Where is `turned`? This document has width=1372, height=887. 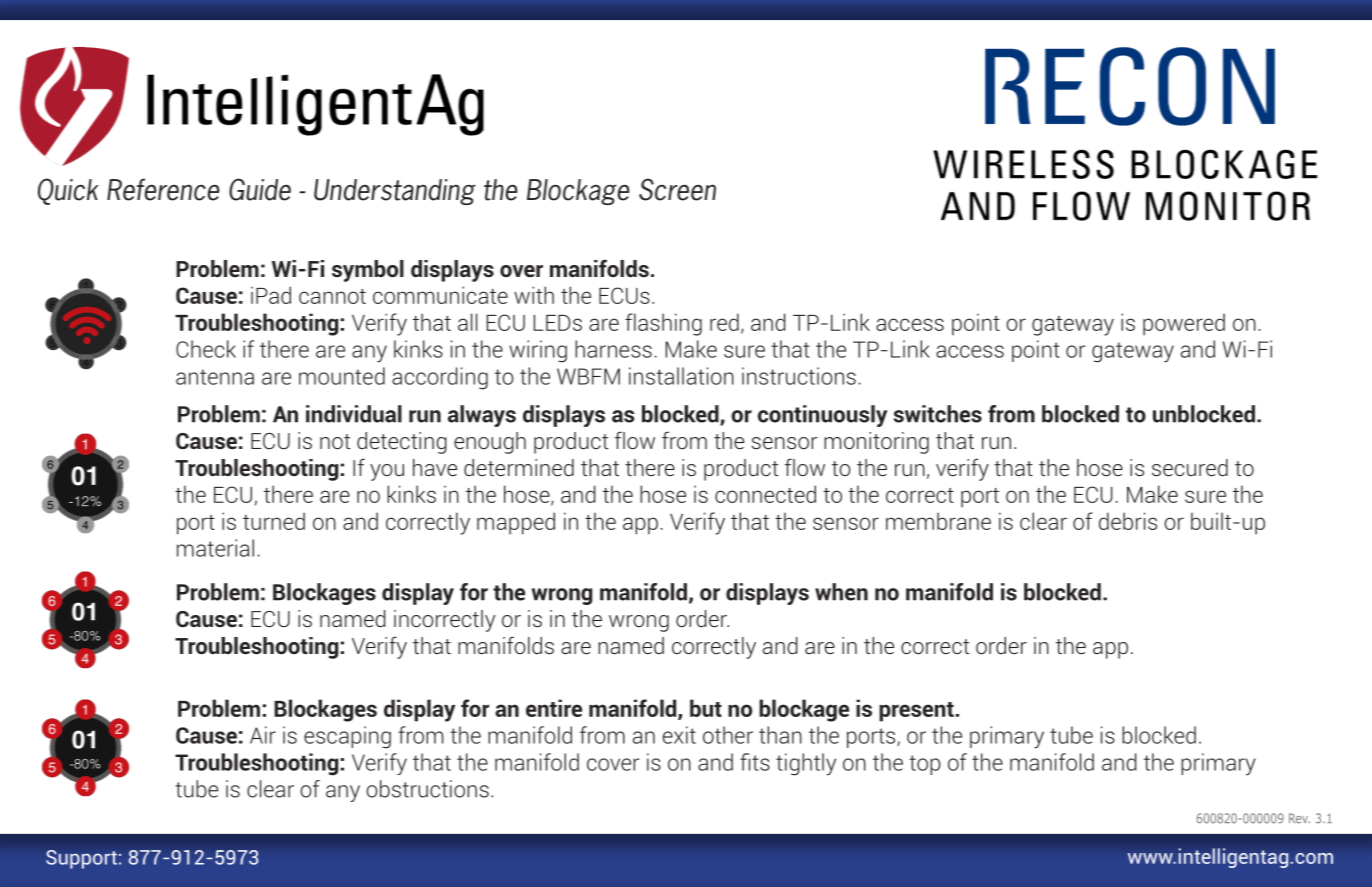 turned is located at coordinates (274, 521).
